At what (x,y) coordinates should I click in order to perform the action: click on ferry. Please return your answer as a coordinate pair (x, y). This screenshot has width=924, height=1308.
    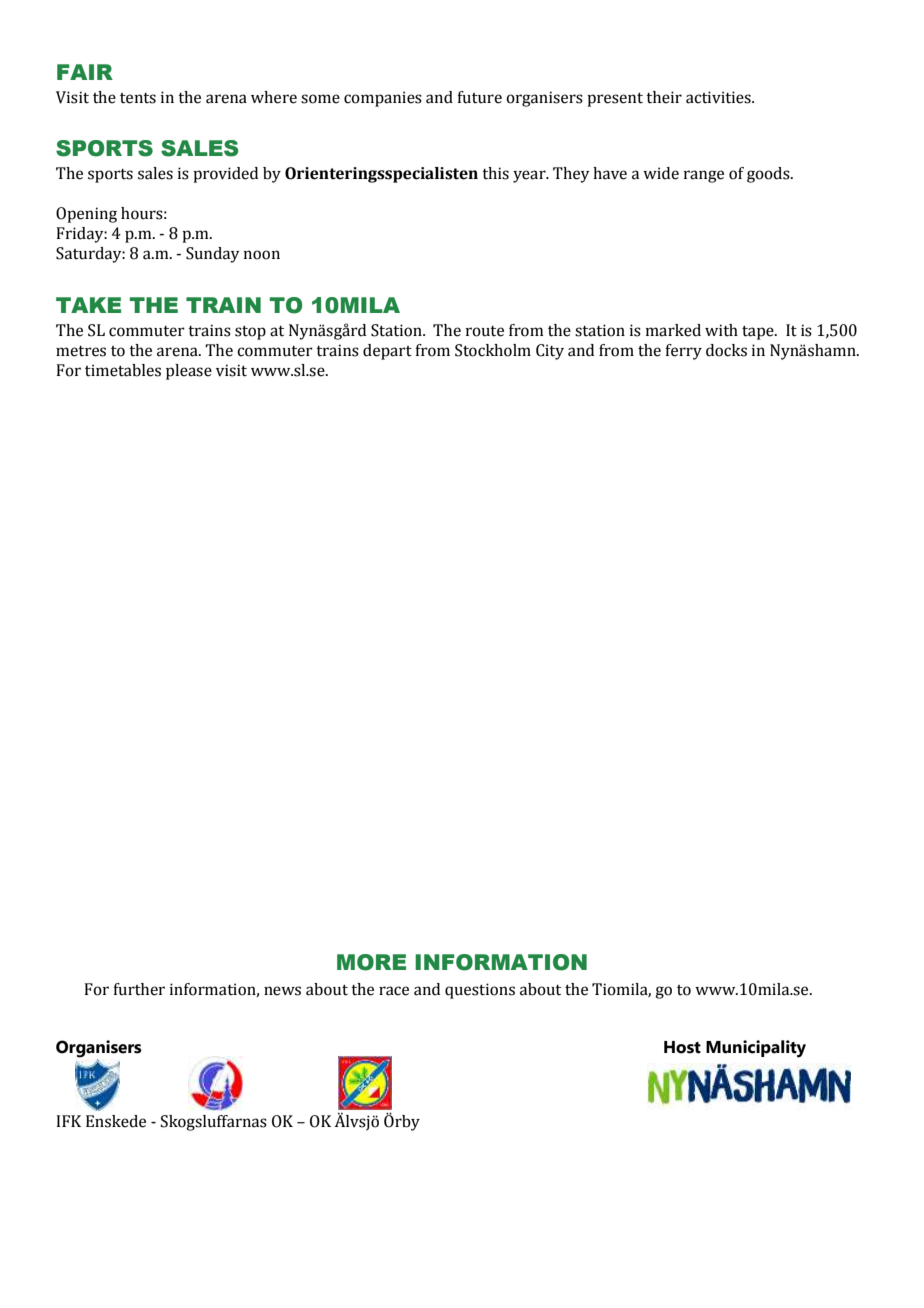
    Looking at the image, I should click on (683, 352).
